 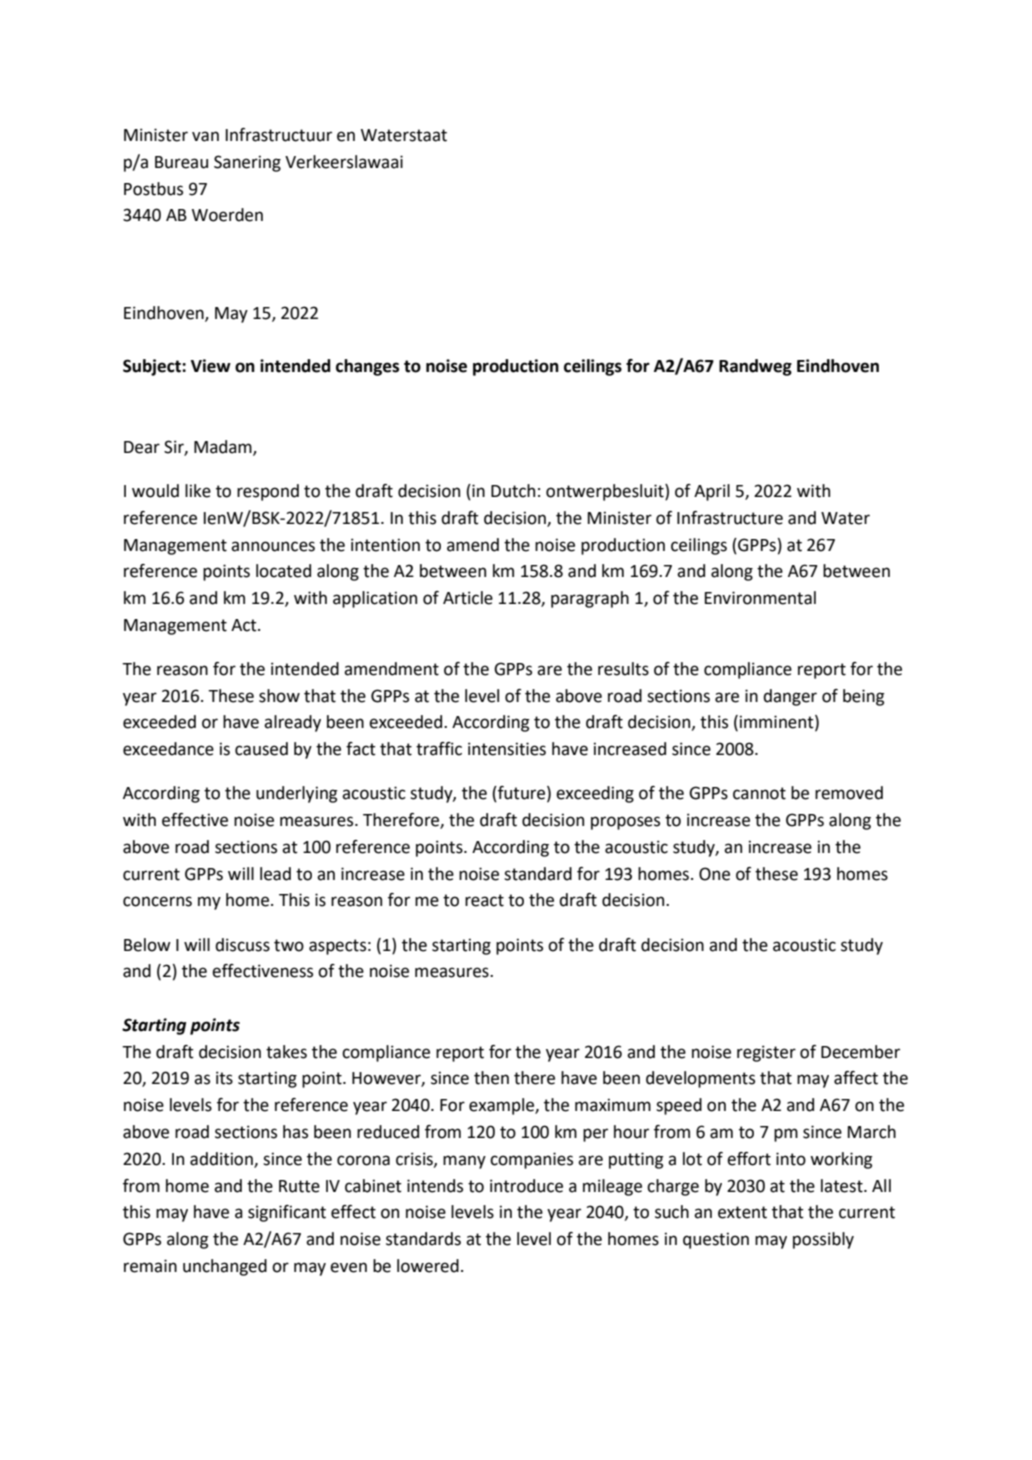 What do you see at coordinates (712, 492) in the screenshot?
I see `April` at bounding box center [712, 492].
